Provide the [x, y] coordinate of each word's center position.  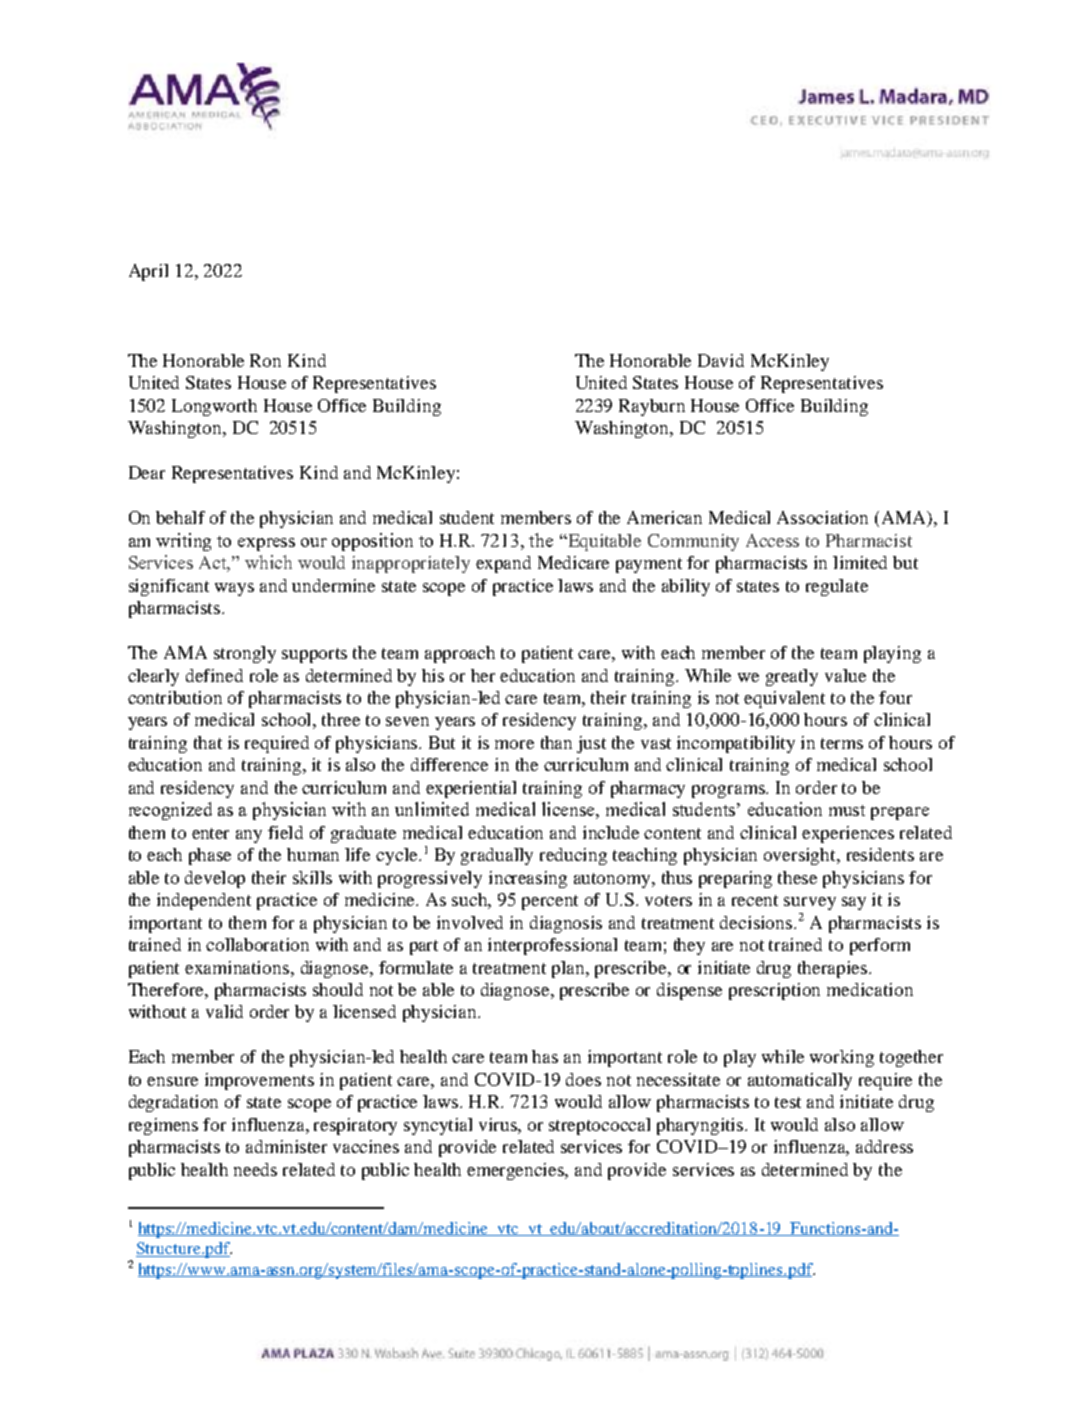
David [721, 360]
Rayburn [652, 407]
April [148, 272]
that [208, 742]
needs [255, 1169]
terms [842, 743]
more [514, 744]
